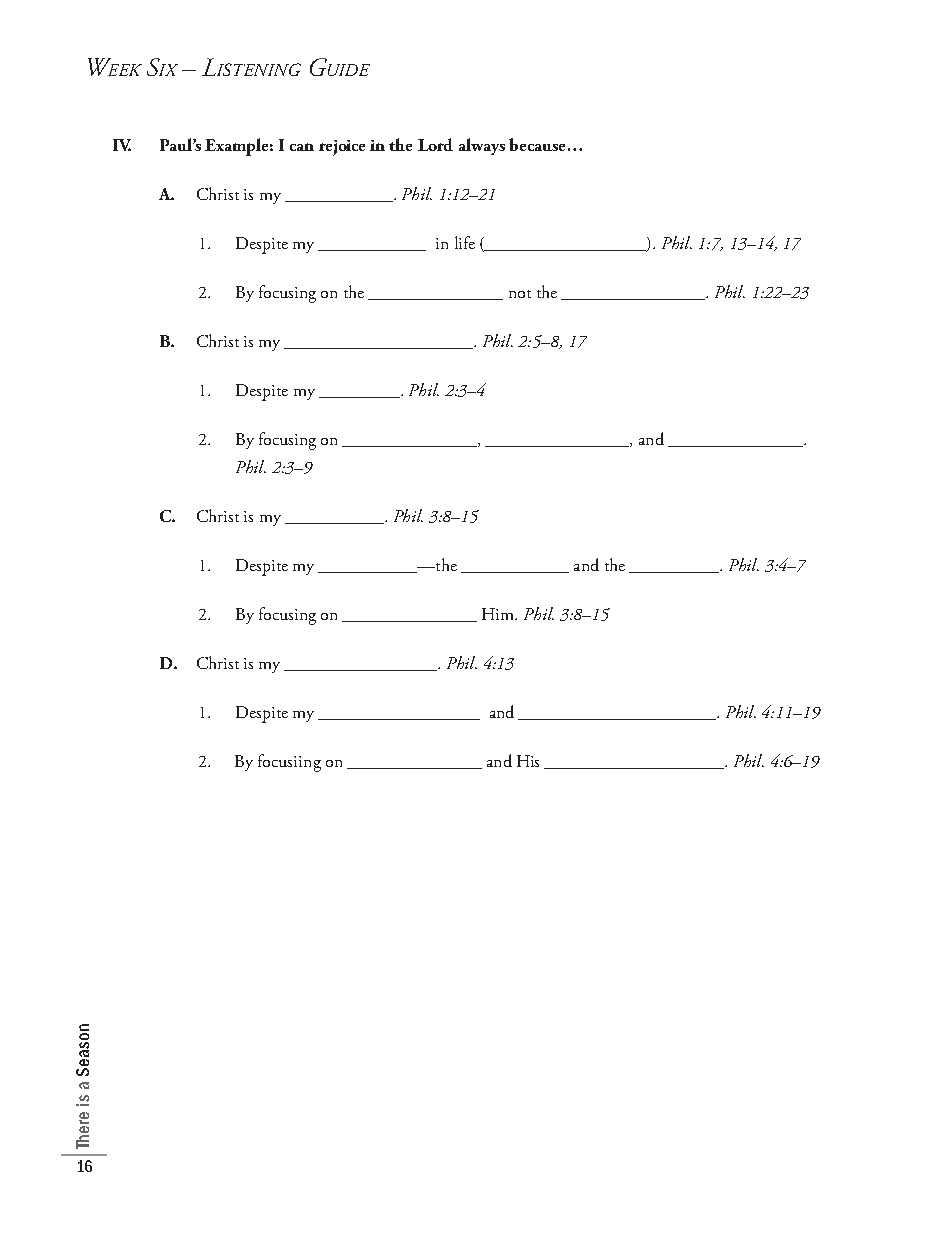 The image size is (952, 1233). What do you see at coordinates (482, 146) in the document?
I see `always` at bounding box center [482, 146].
